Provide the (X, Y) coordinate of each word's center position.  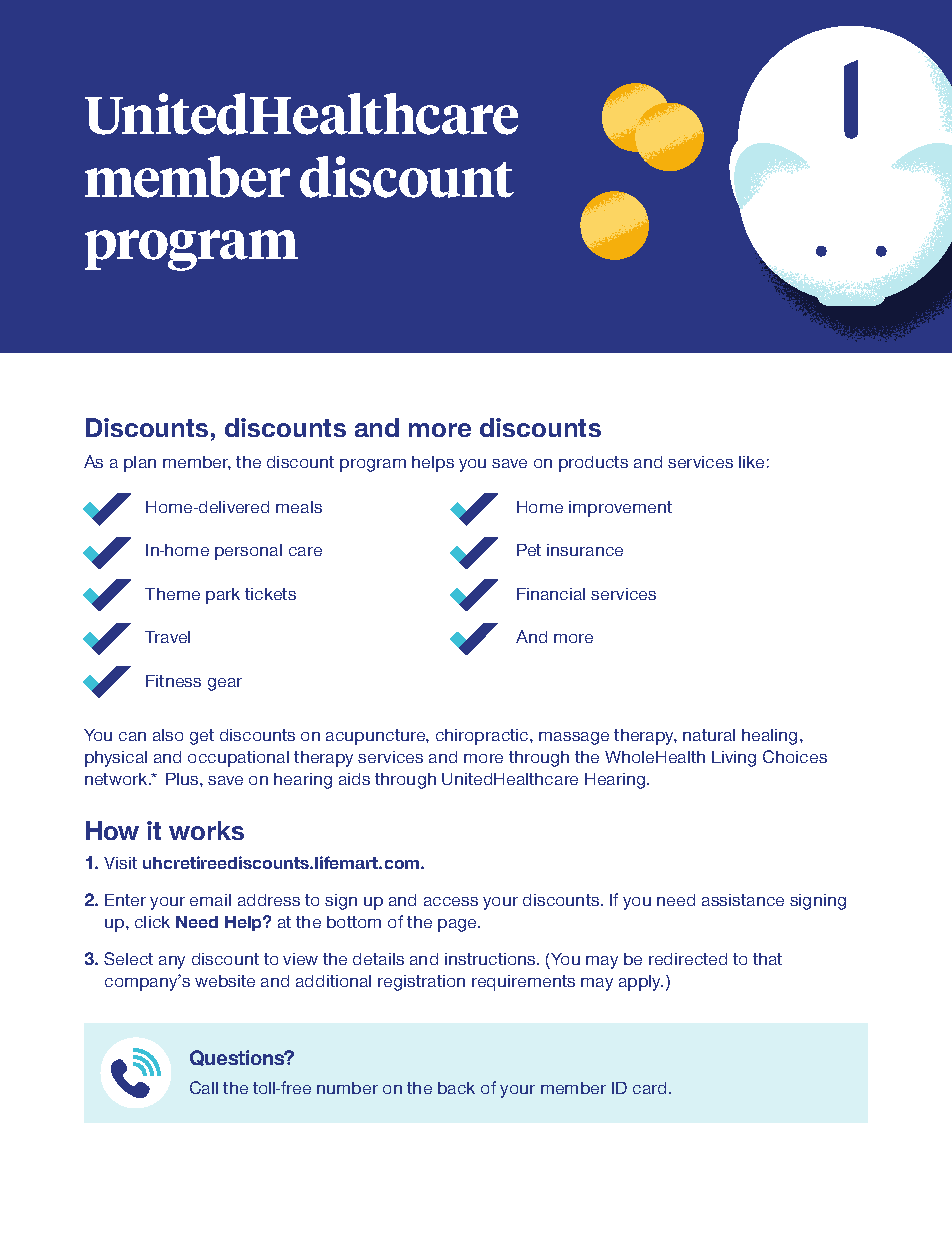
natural (709, 735)
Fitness (173, 681)
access (451, 901)
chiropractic (483, 737)
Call (204, 1087)
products (593, 464)
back (456, 1088)
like (751, 462)
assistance (743, 900)
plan (140, 464)
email (210, 900)
